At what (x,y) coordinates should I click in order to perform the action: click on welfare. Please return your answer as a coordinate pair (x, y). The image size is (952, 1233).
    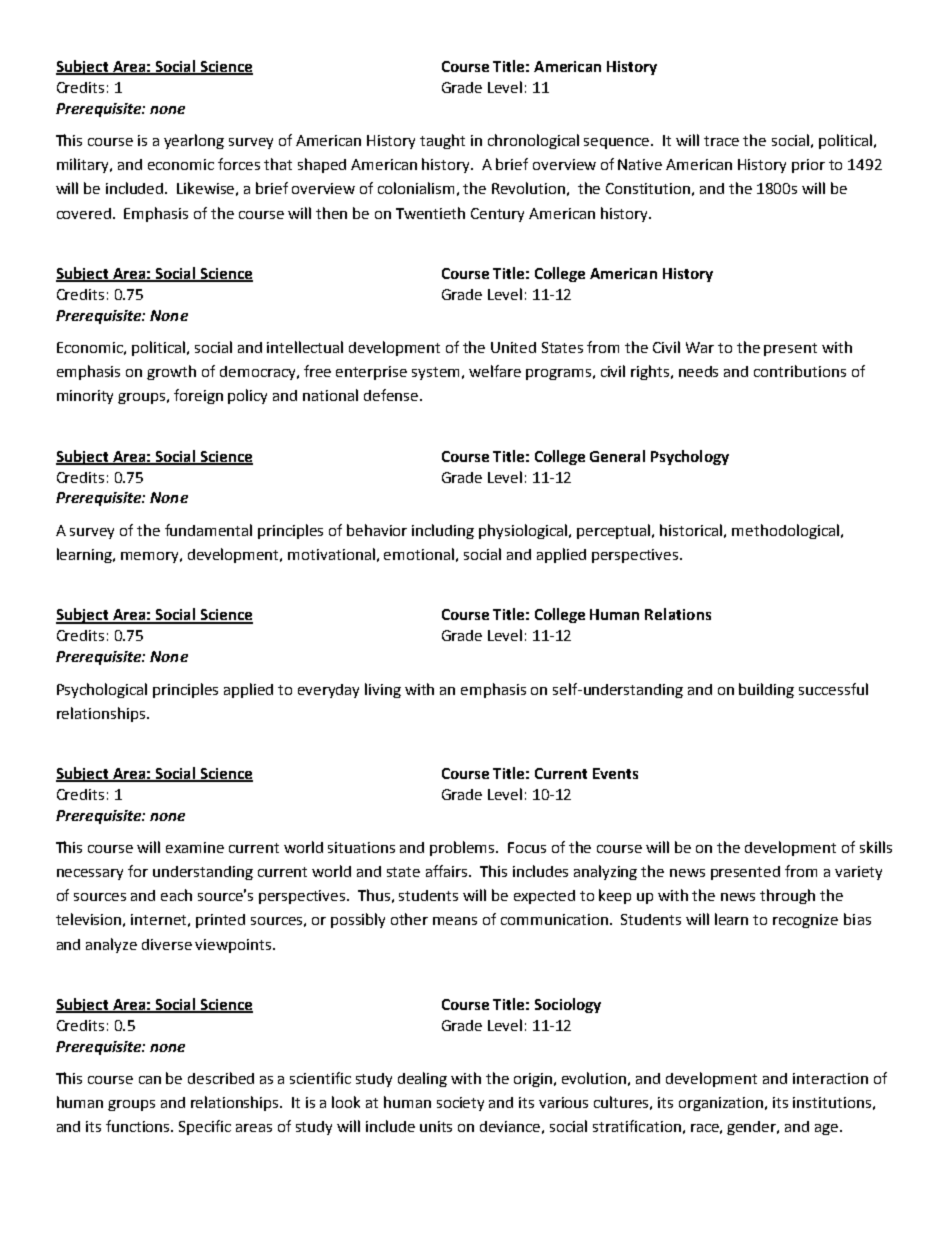
    Looking at the image, I should click on (495, 371).
